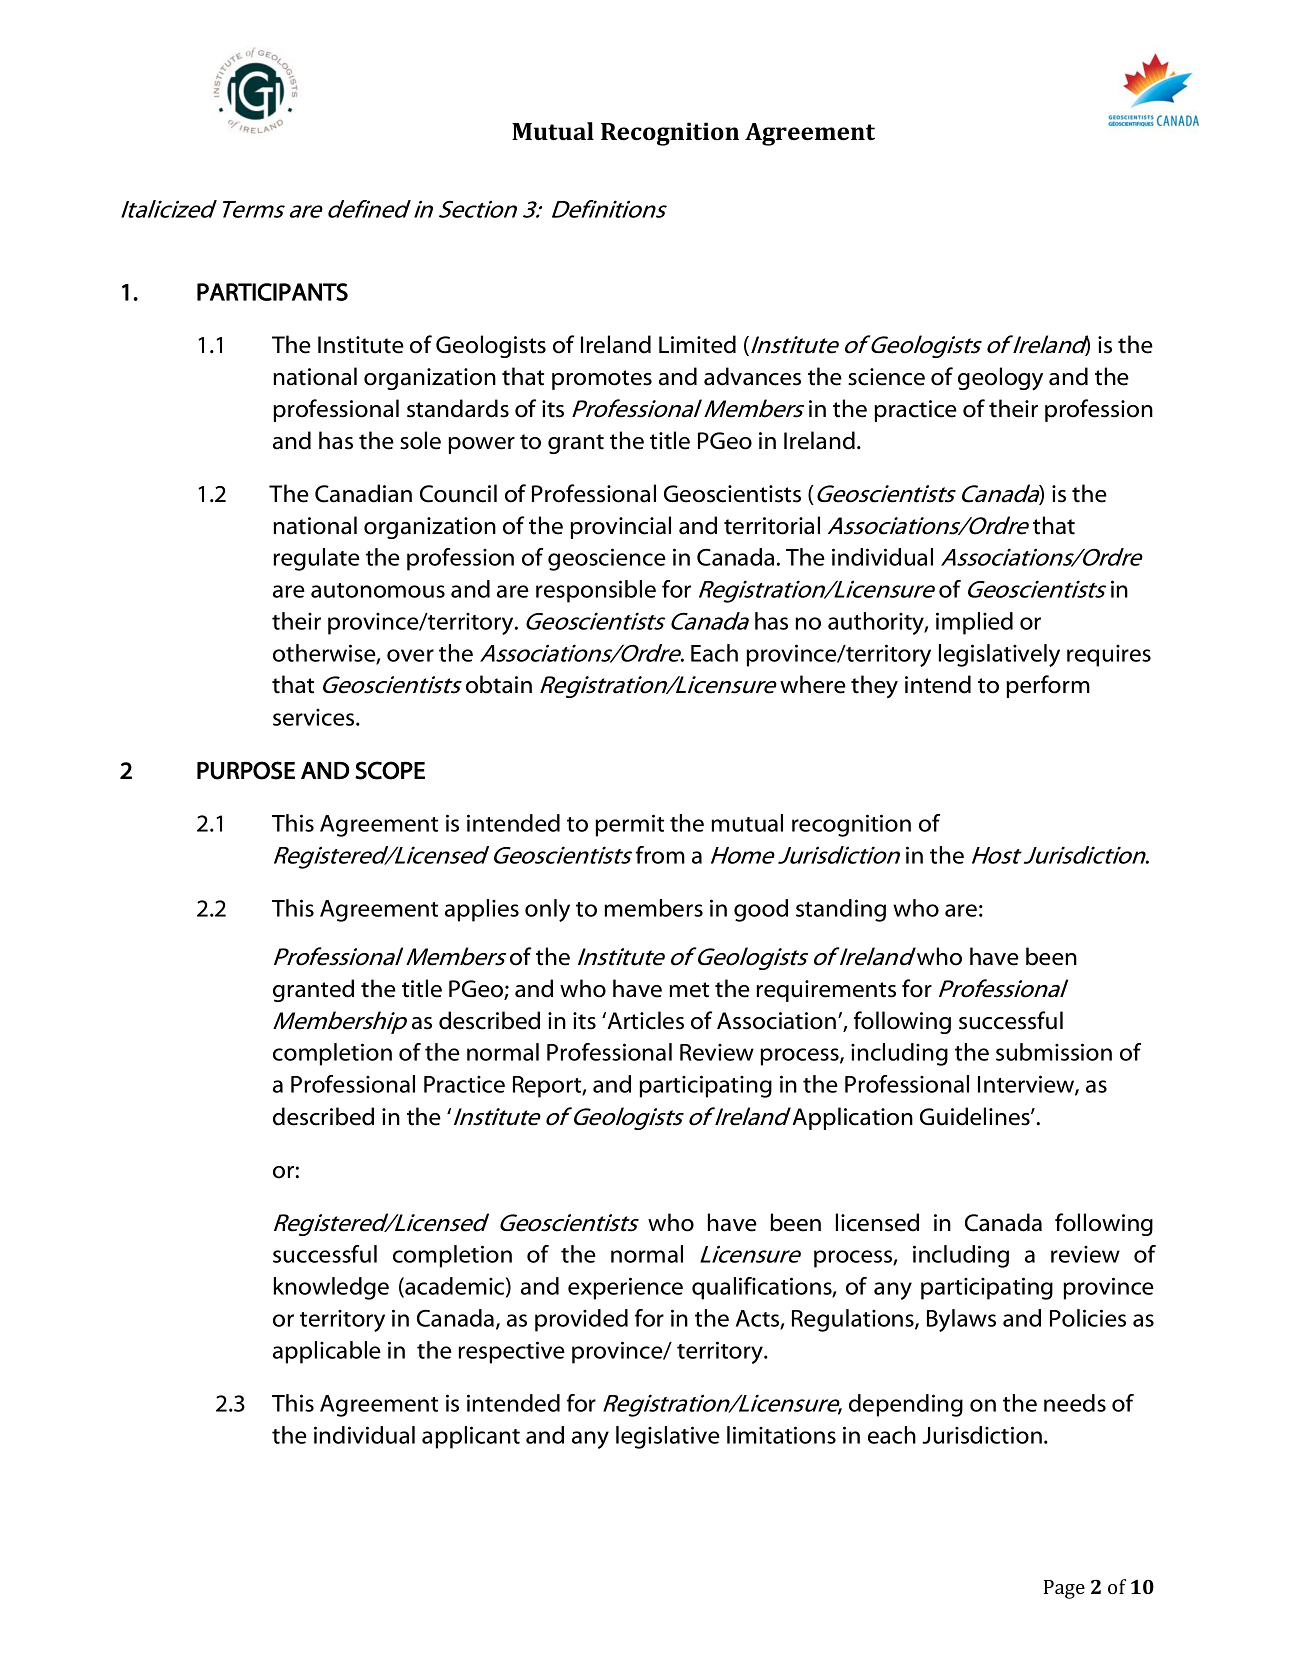 The height and width of the image is (1675, 1295). Describe the element at coordinates (1000, 379) in the image. I see `geology` at that location.
